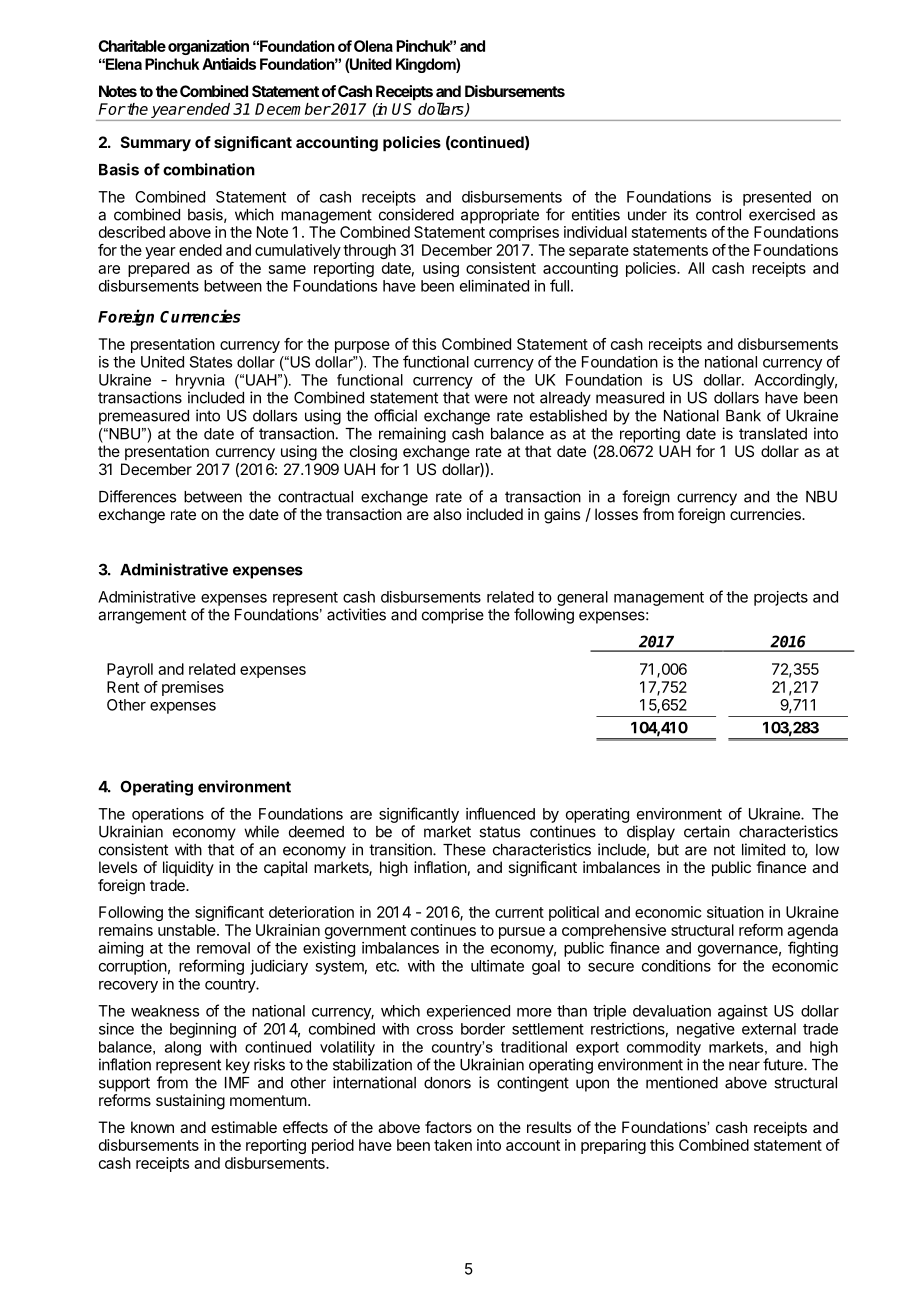 This document has height=1307, width=924. What do you see at coordinates (356, 614) in the document?
I see `activities` at bounding box center [356, 614].
